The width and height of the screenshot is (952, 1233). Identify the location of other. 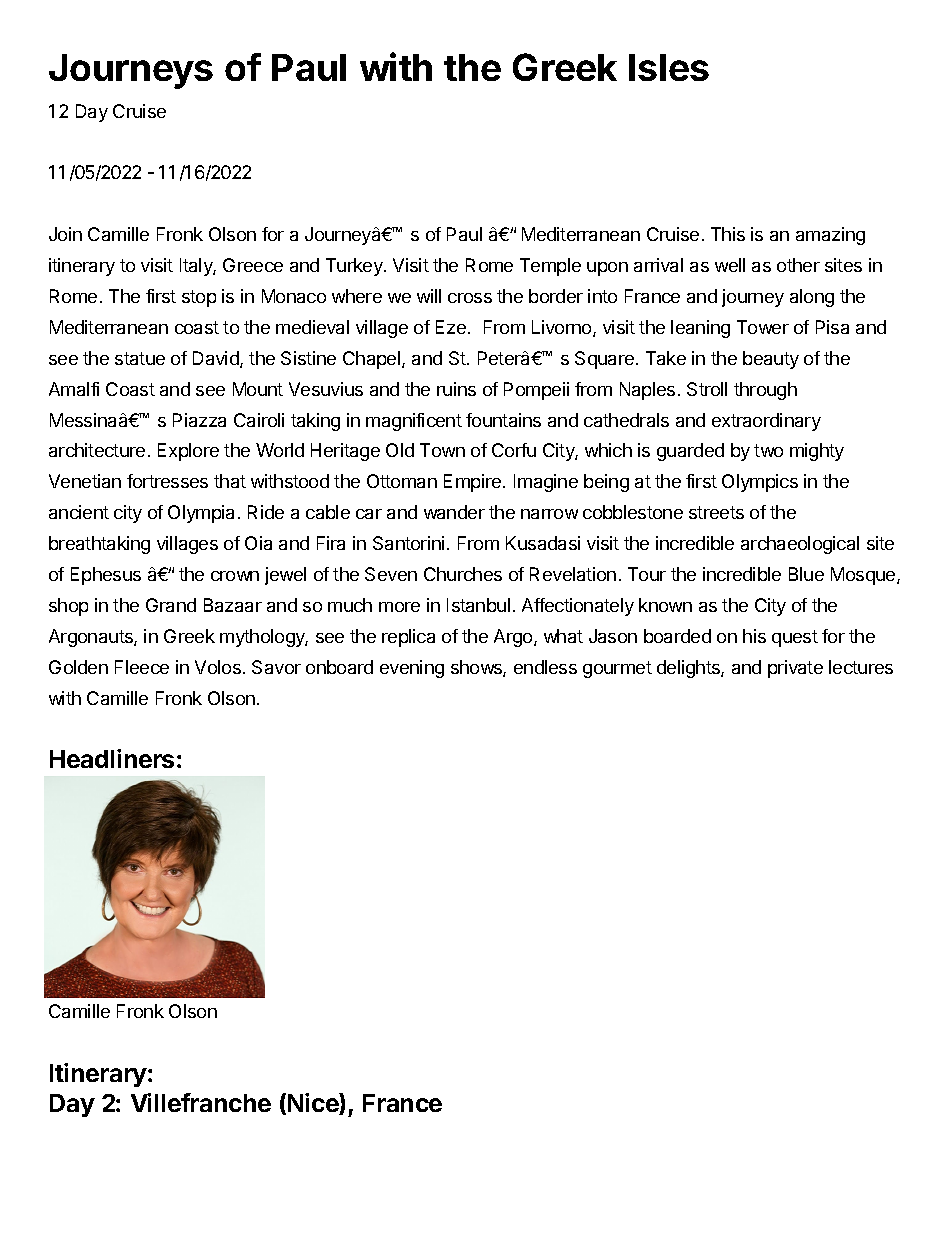
(798, 265).
